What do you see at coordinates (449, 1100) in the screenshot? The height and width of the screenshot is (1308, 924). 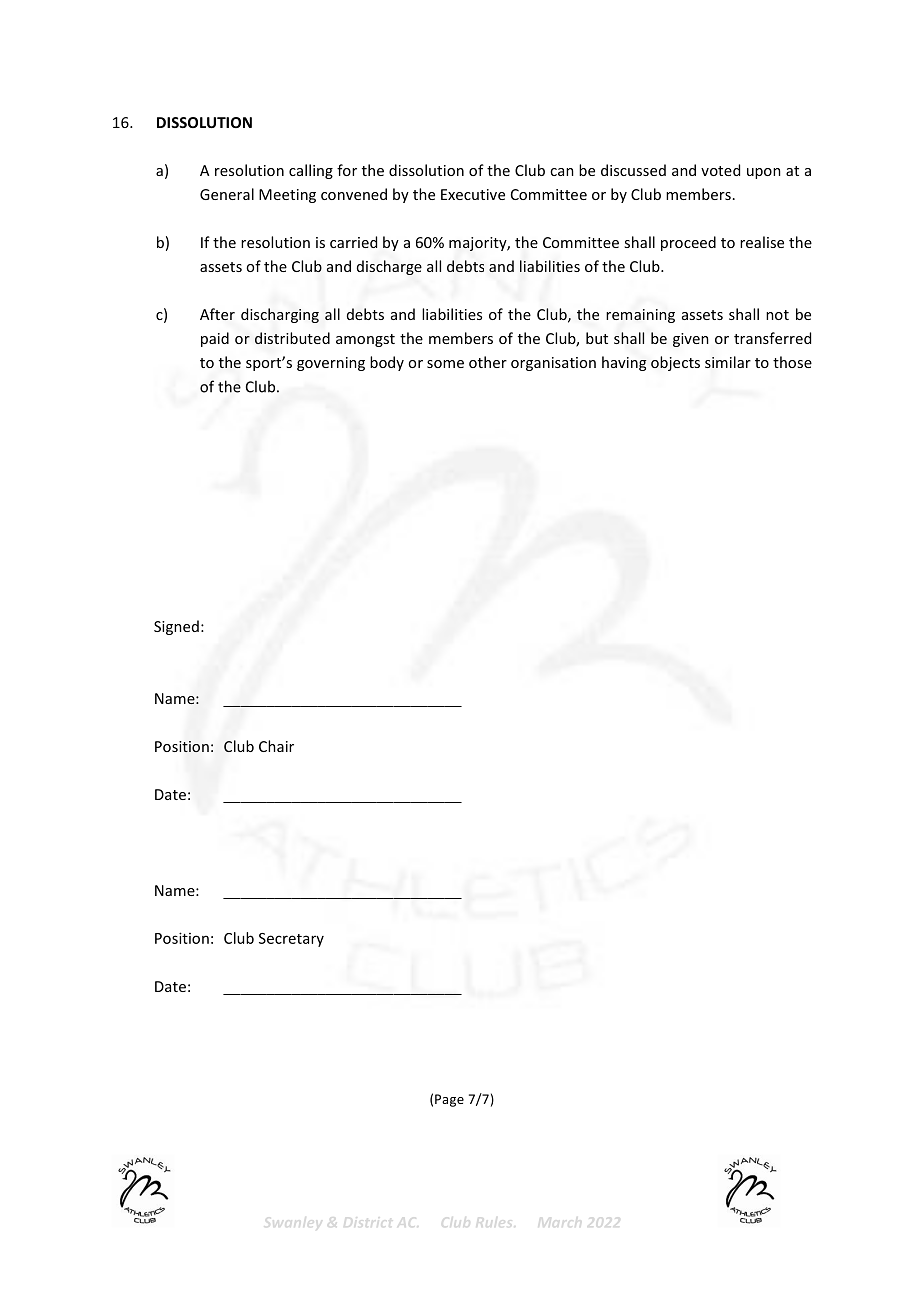 I see `Page` at bounding box center [449, 1100].
